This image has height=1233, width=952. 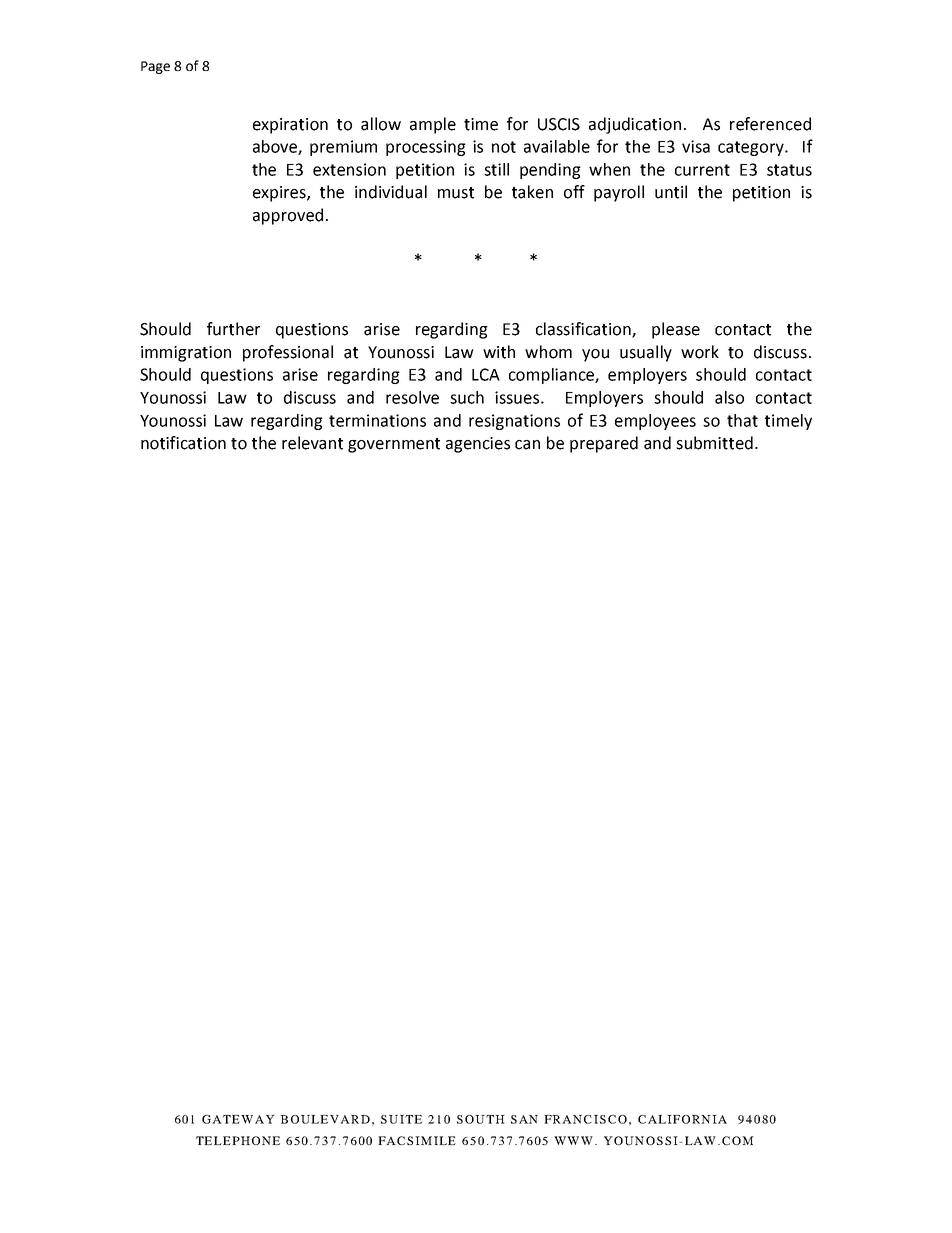 What do you see at coordinates (676, 330) in the image?
I see `please` at bounding box center [676, 330].
